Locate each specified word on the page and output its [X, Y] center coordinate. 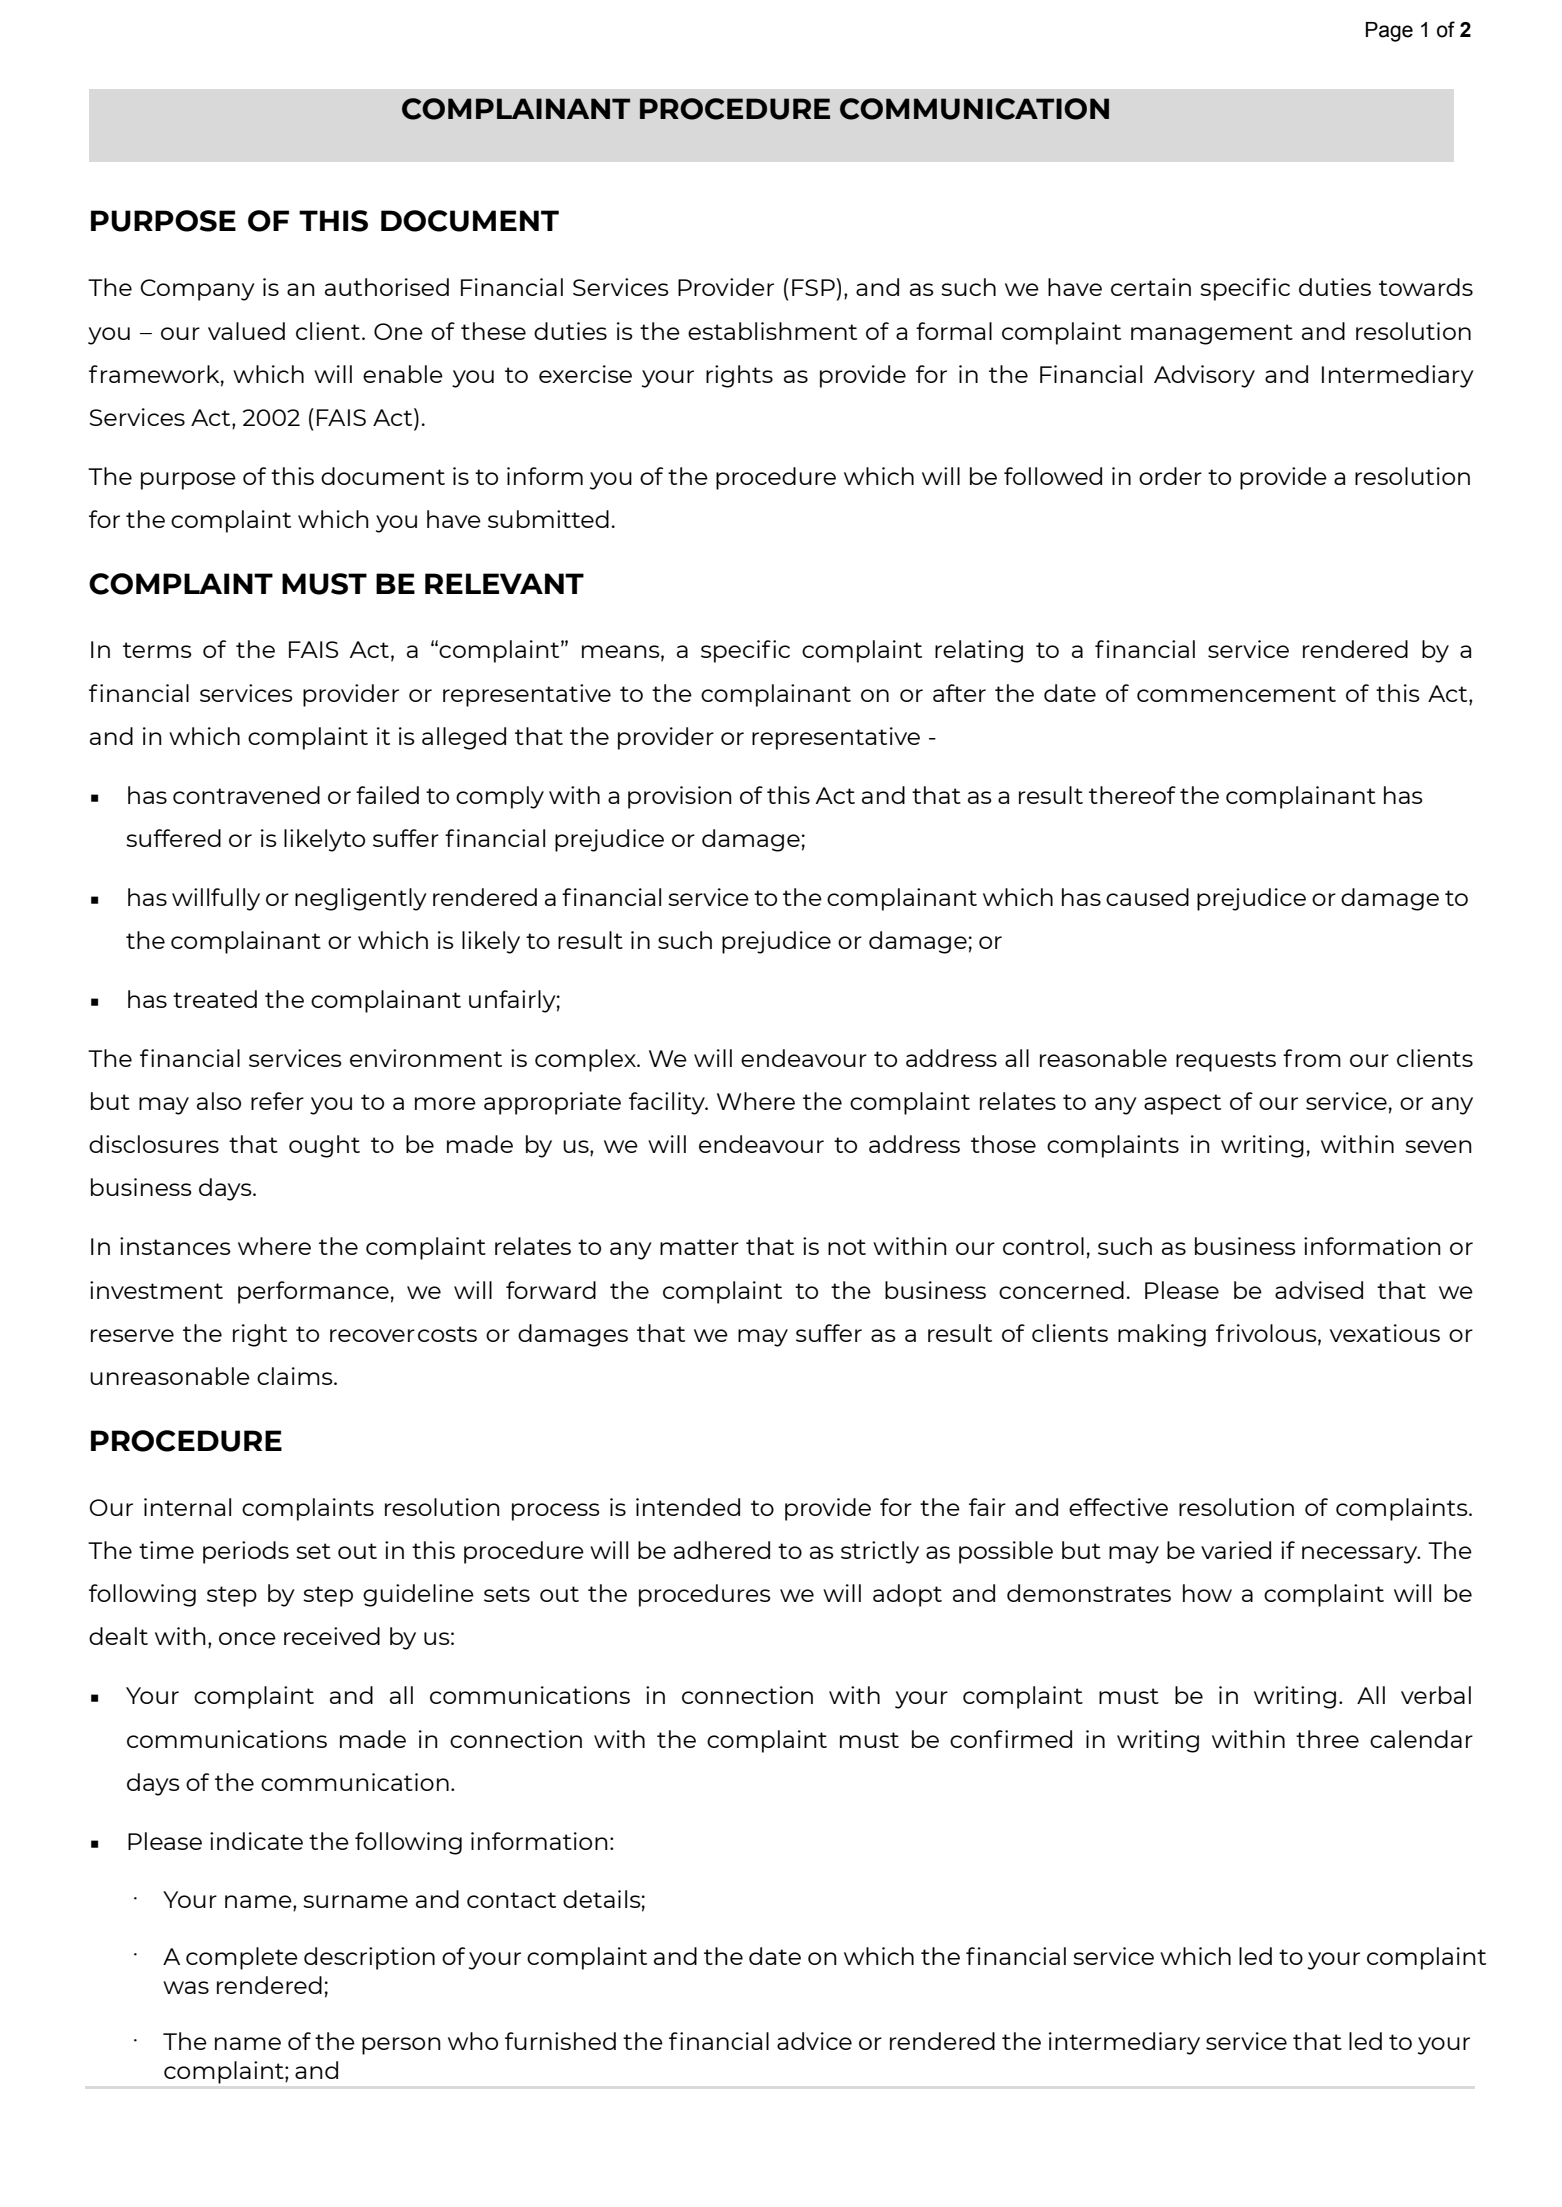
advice [814, 2041]
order [1170, 476]
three [1327, 1739]
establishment [772, 331]
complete [242, 1958]
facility [668, 1103]
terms [157, 650]
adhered [722, 1550]
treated [215, 999]
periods [246, 1552]
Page [1389, 32]
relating [979, 651]
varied [1236, 1550]
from [1312, 1058]
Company [197, 290]
